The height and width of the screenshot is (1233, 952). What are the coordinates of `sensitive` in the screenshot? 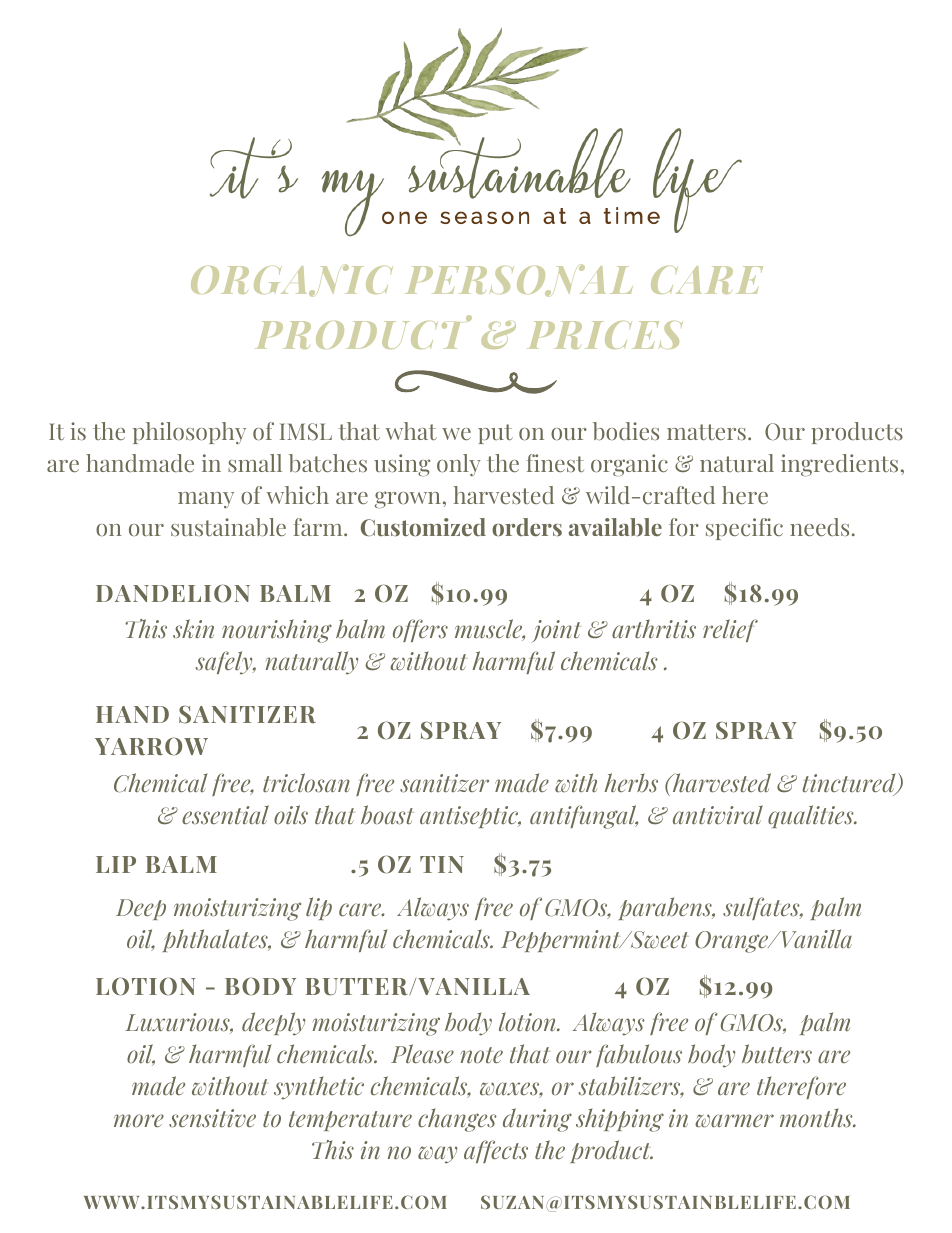 It's located at (212, 1118).
